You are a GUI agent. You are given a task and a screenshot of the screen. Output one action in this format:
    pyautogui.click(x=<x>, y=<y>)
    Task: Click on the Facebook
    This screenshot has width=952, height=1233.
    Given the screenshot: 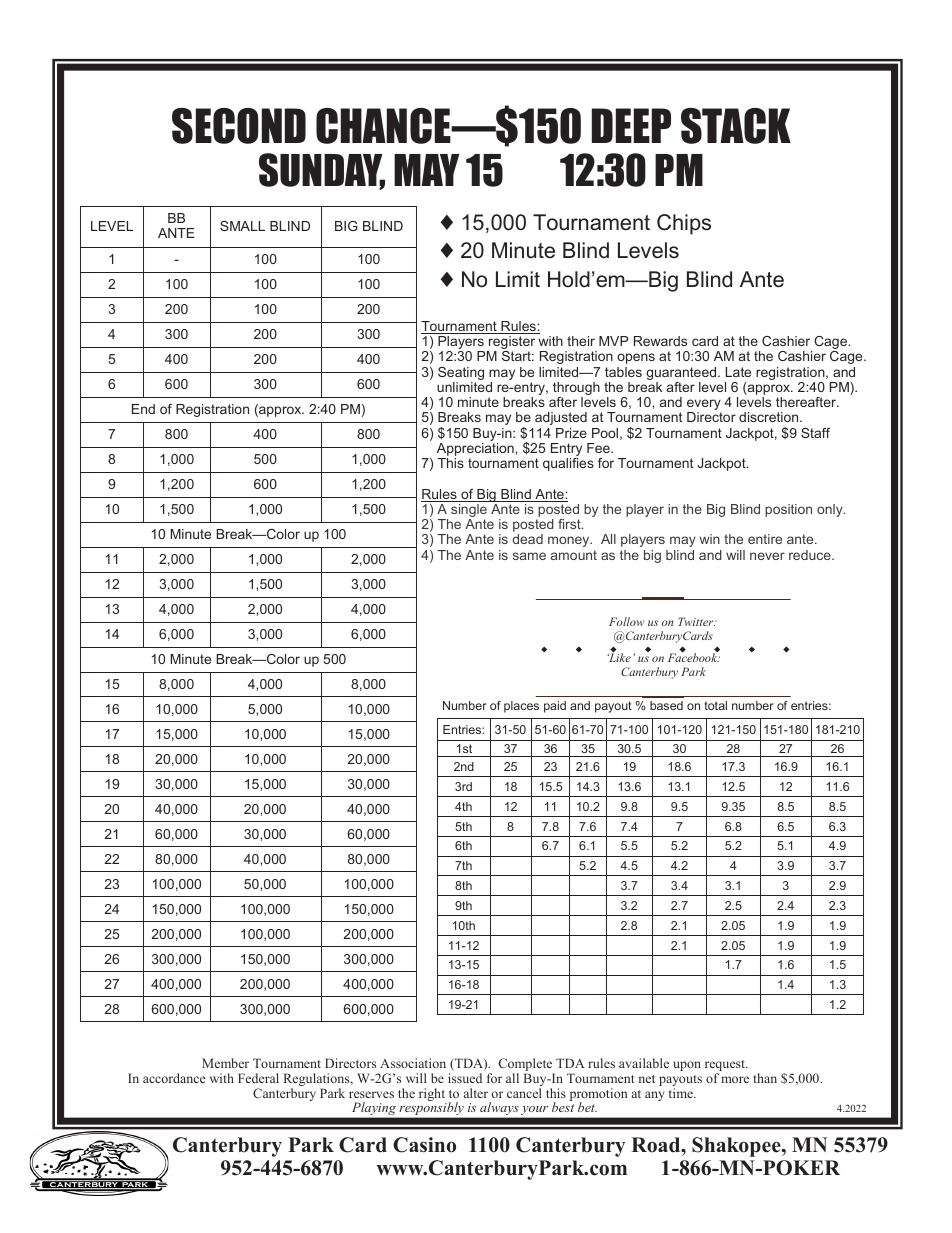 What is the action you would take?
    pyautogui.click(x=694, y=657)
